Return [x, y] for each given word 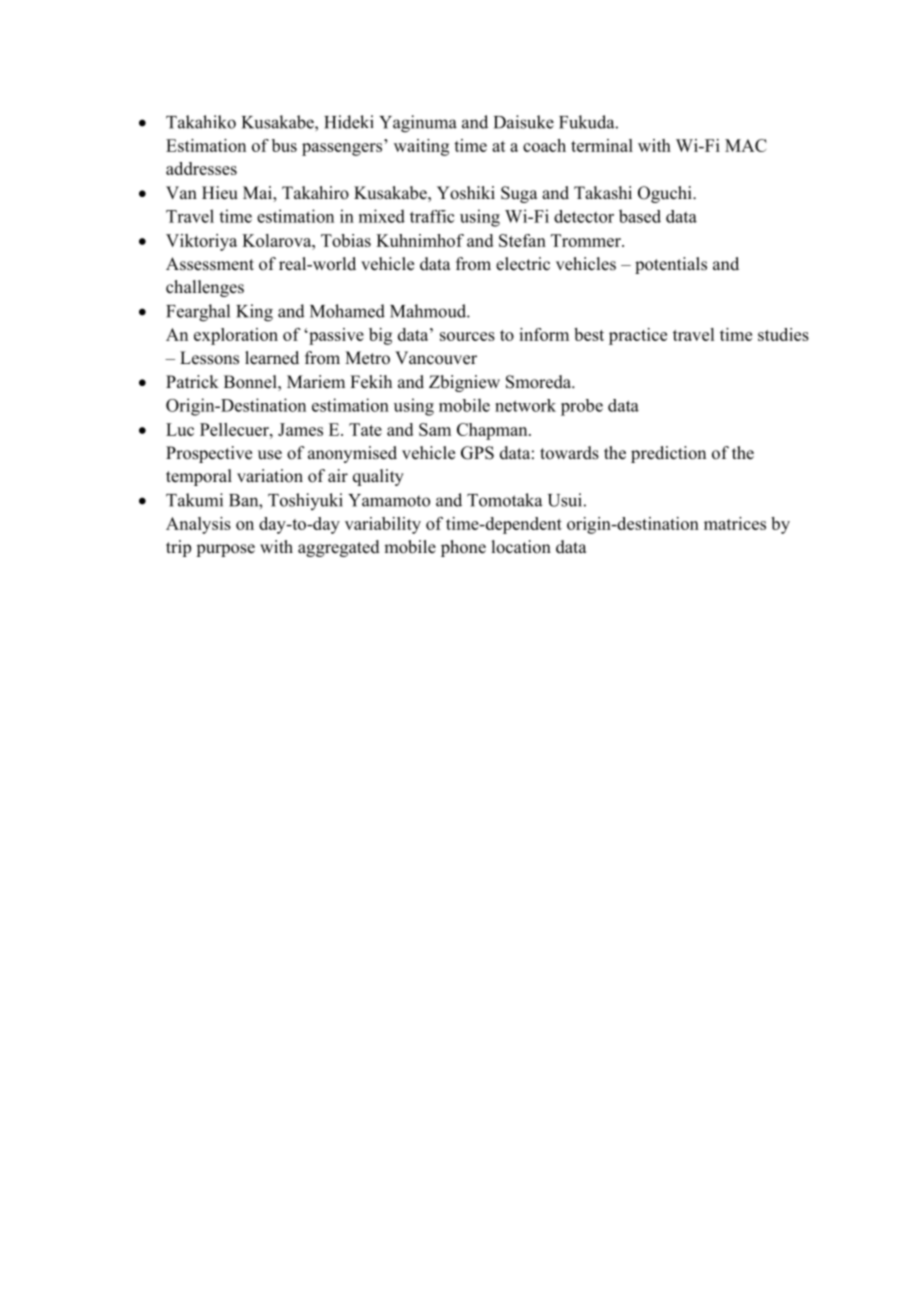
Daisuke [524, 122]
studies [783, 334]
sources [467, 336]
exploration [236, 336]
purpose [225, 550]
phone [463, 548]
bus [284, 145]
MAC [746, 145]
